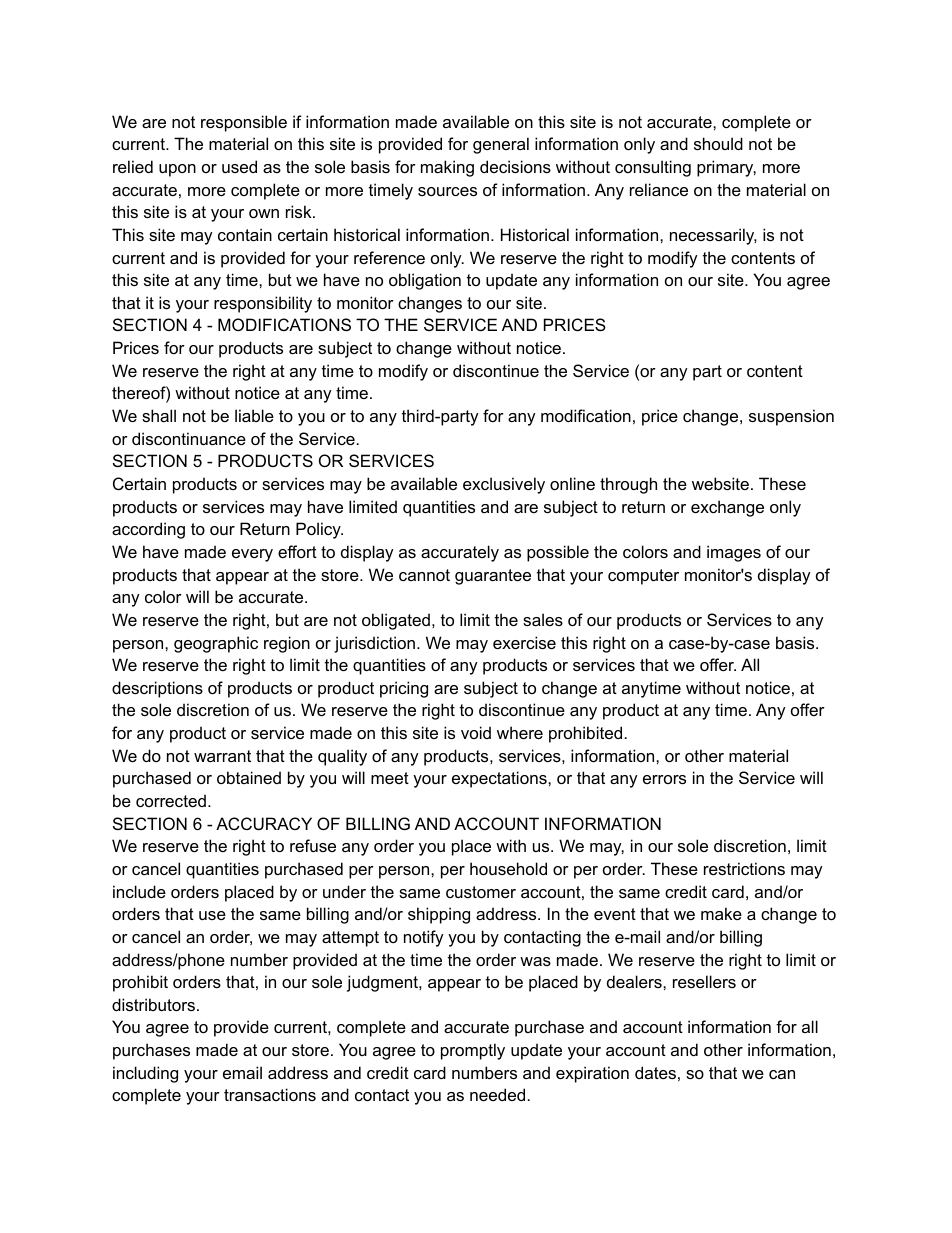 Image resolution: width=952 pixels, height=1233 pixels. Describe the element at coordinates (447, 168) in the screenshot. I see `making` at that location.
